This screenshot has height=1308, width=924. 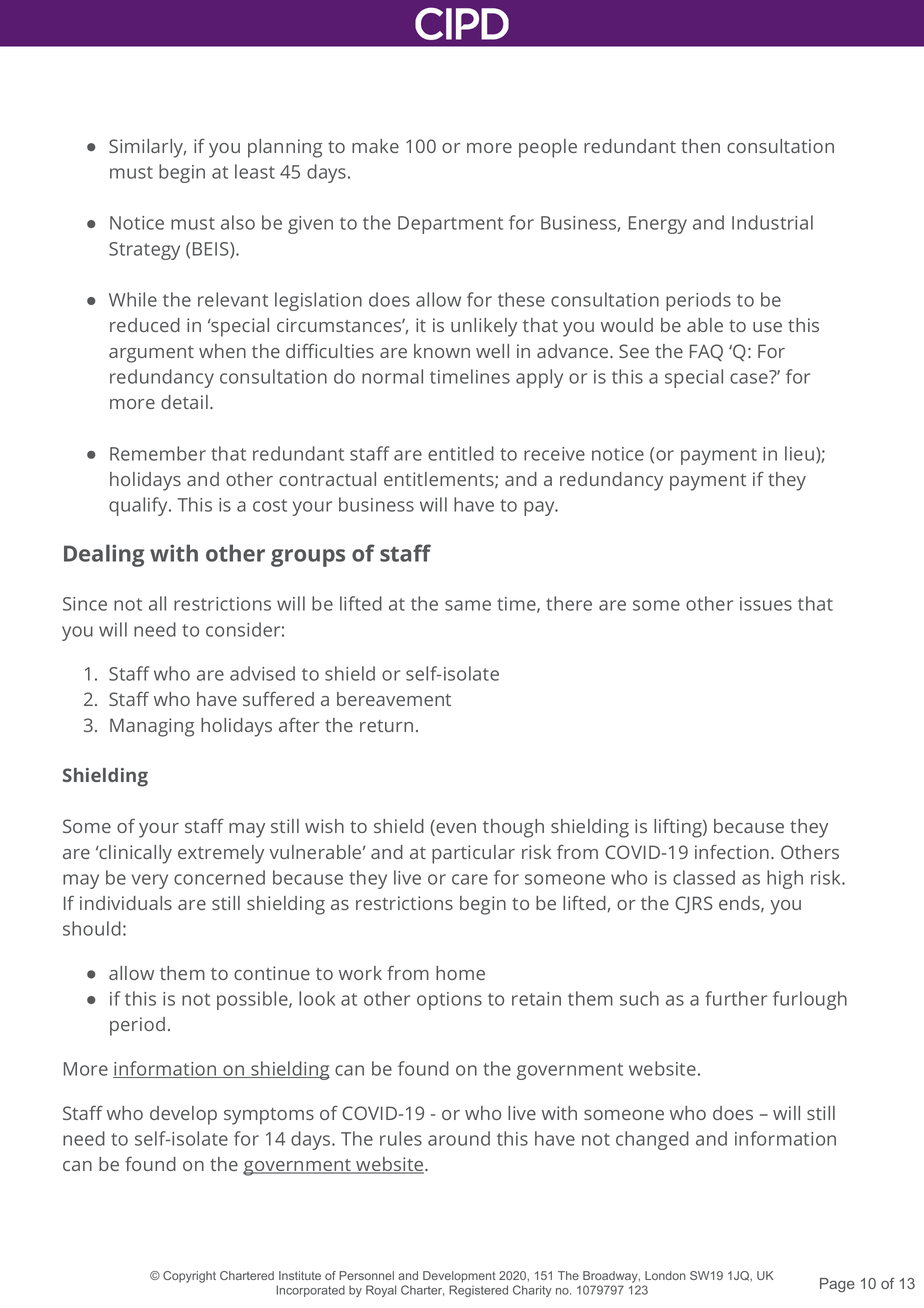 What do you see at coordinates (766, 604) in the screenshot?
I see `issues` at bounding box center [766, 604].
